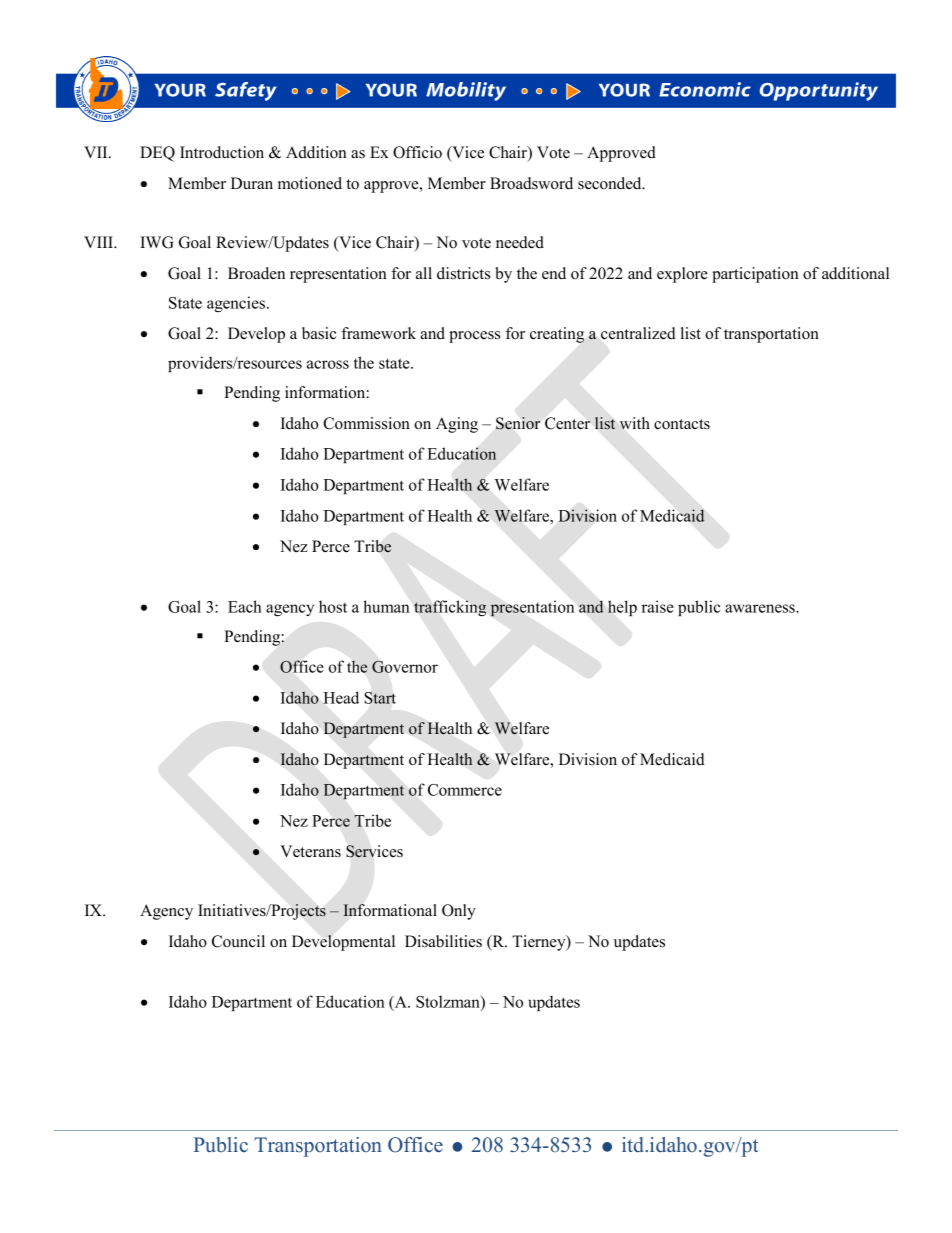 The image size is (952, 1233). What do you see at coordinates (658, 606) in the document?
I see `raise` at bounding box center [658, 606].
